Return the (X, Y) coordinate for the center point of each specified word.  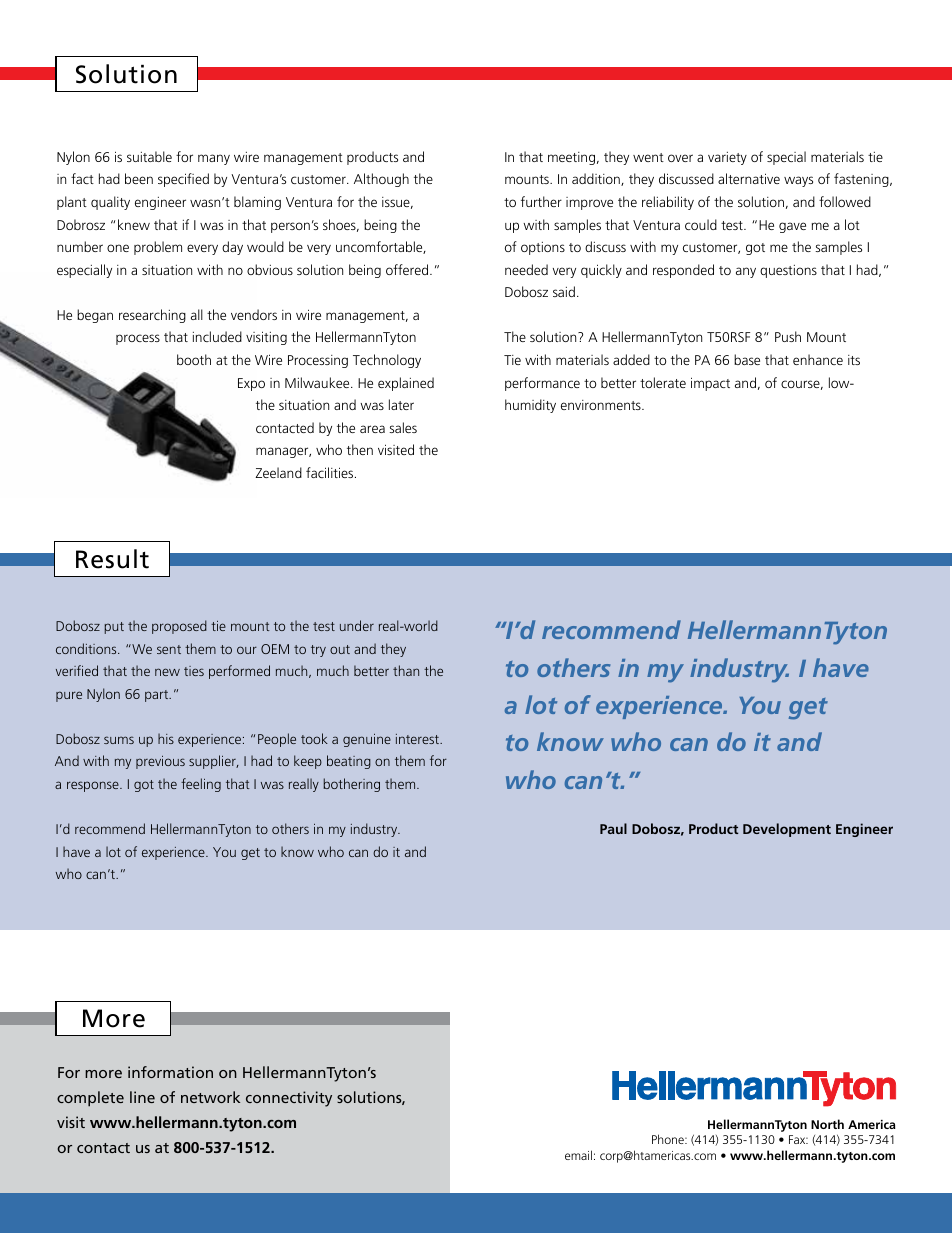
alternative (749, 178)
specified (183, 180)
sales (403, 427)
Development (787, 830)
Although (381, 180)
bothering (351, 785)
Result (112, 559)
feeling (201, 785)
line (142, 1097)
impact (710, 384)
